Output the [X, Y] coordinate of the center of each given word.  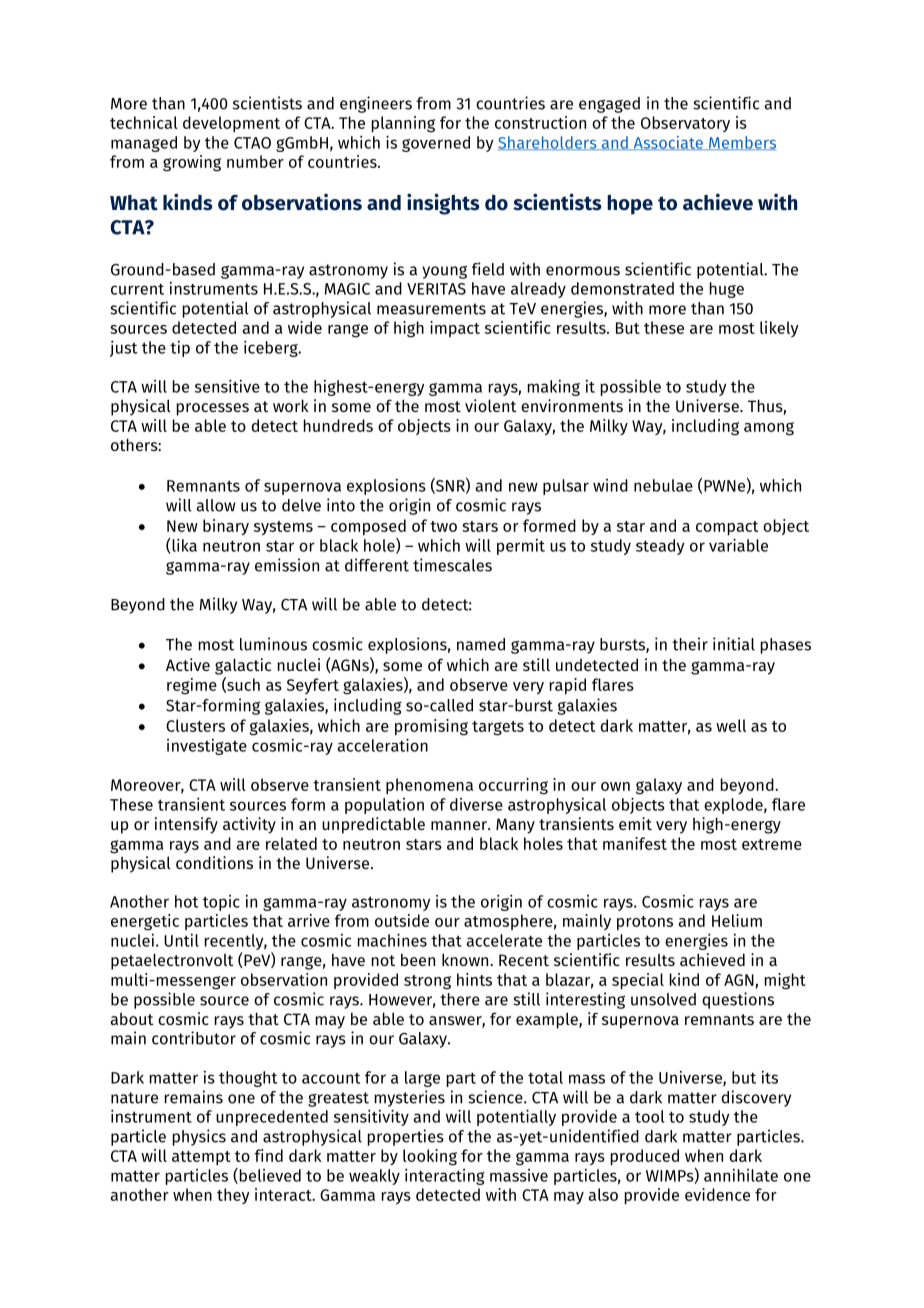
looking [430, 1157]
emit [635, 823]
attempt [201, 1158]
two [443, 526]
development [231, 124]
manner [460, 825]
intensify [186, 825]
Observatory [685, 124]
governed [436, 144]
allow [216, 505]
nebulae [663, 485]
